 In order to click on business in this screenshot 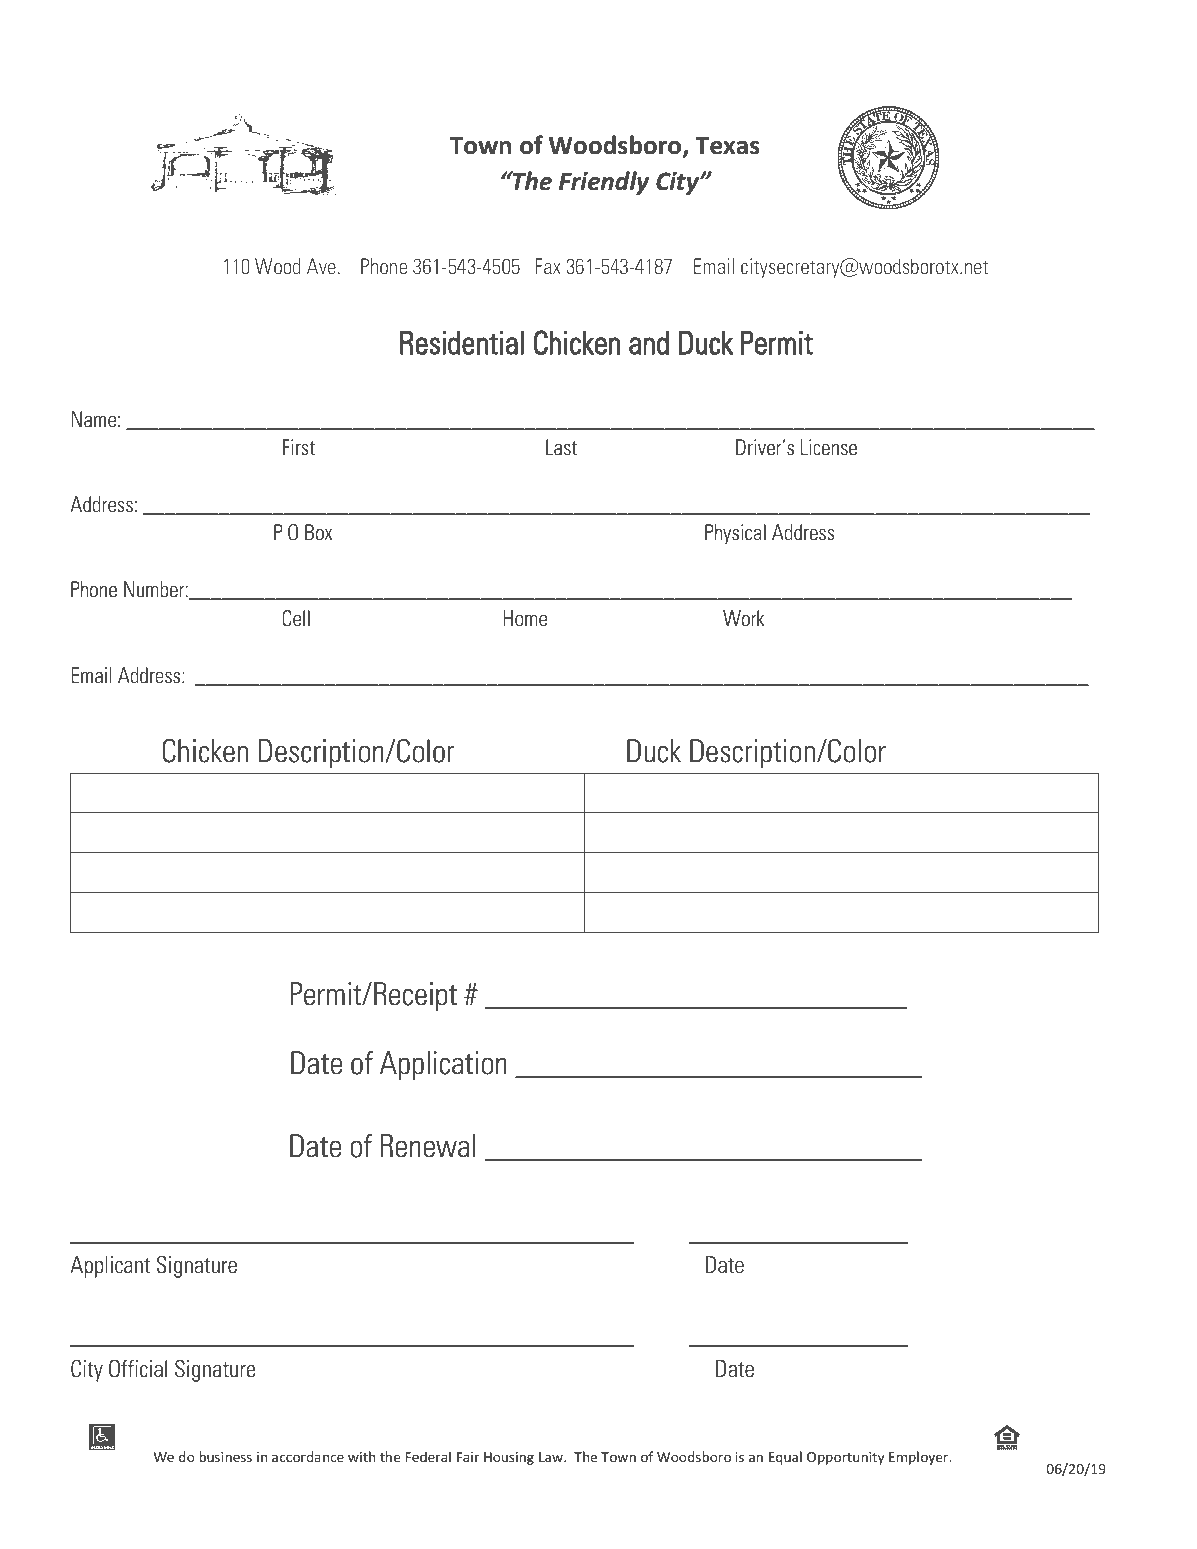, I will do `click(225, 1456)`.
